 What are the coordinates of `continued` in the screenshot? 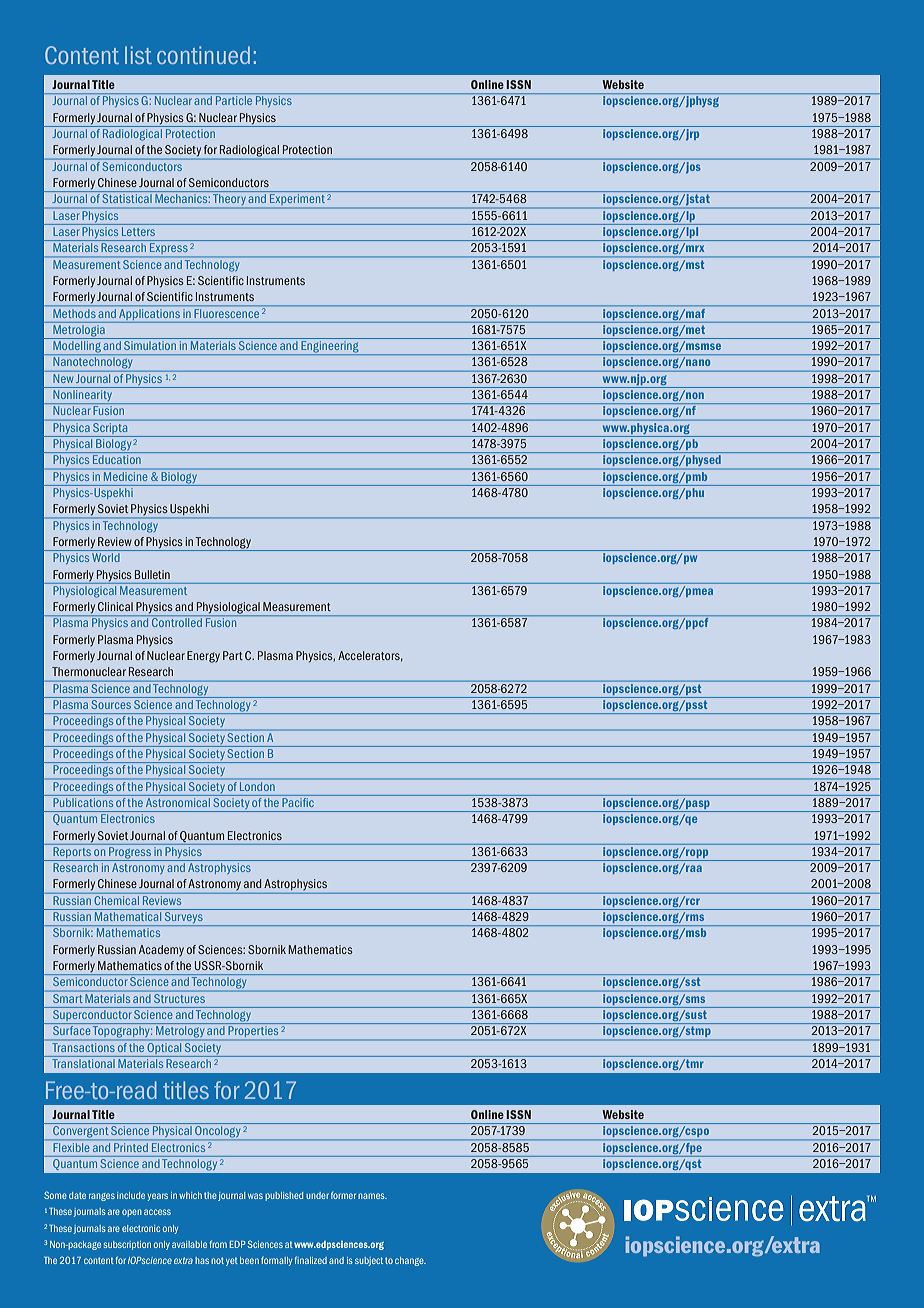 It's located at (203, 55).
